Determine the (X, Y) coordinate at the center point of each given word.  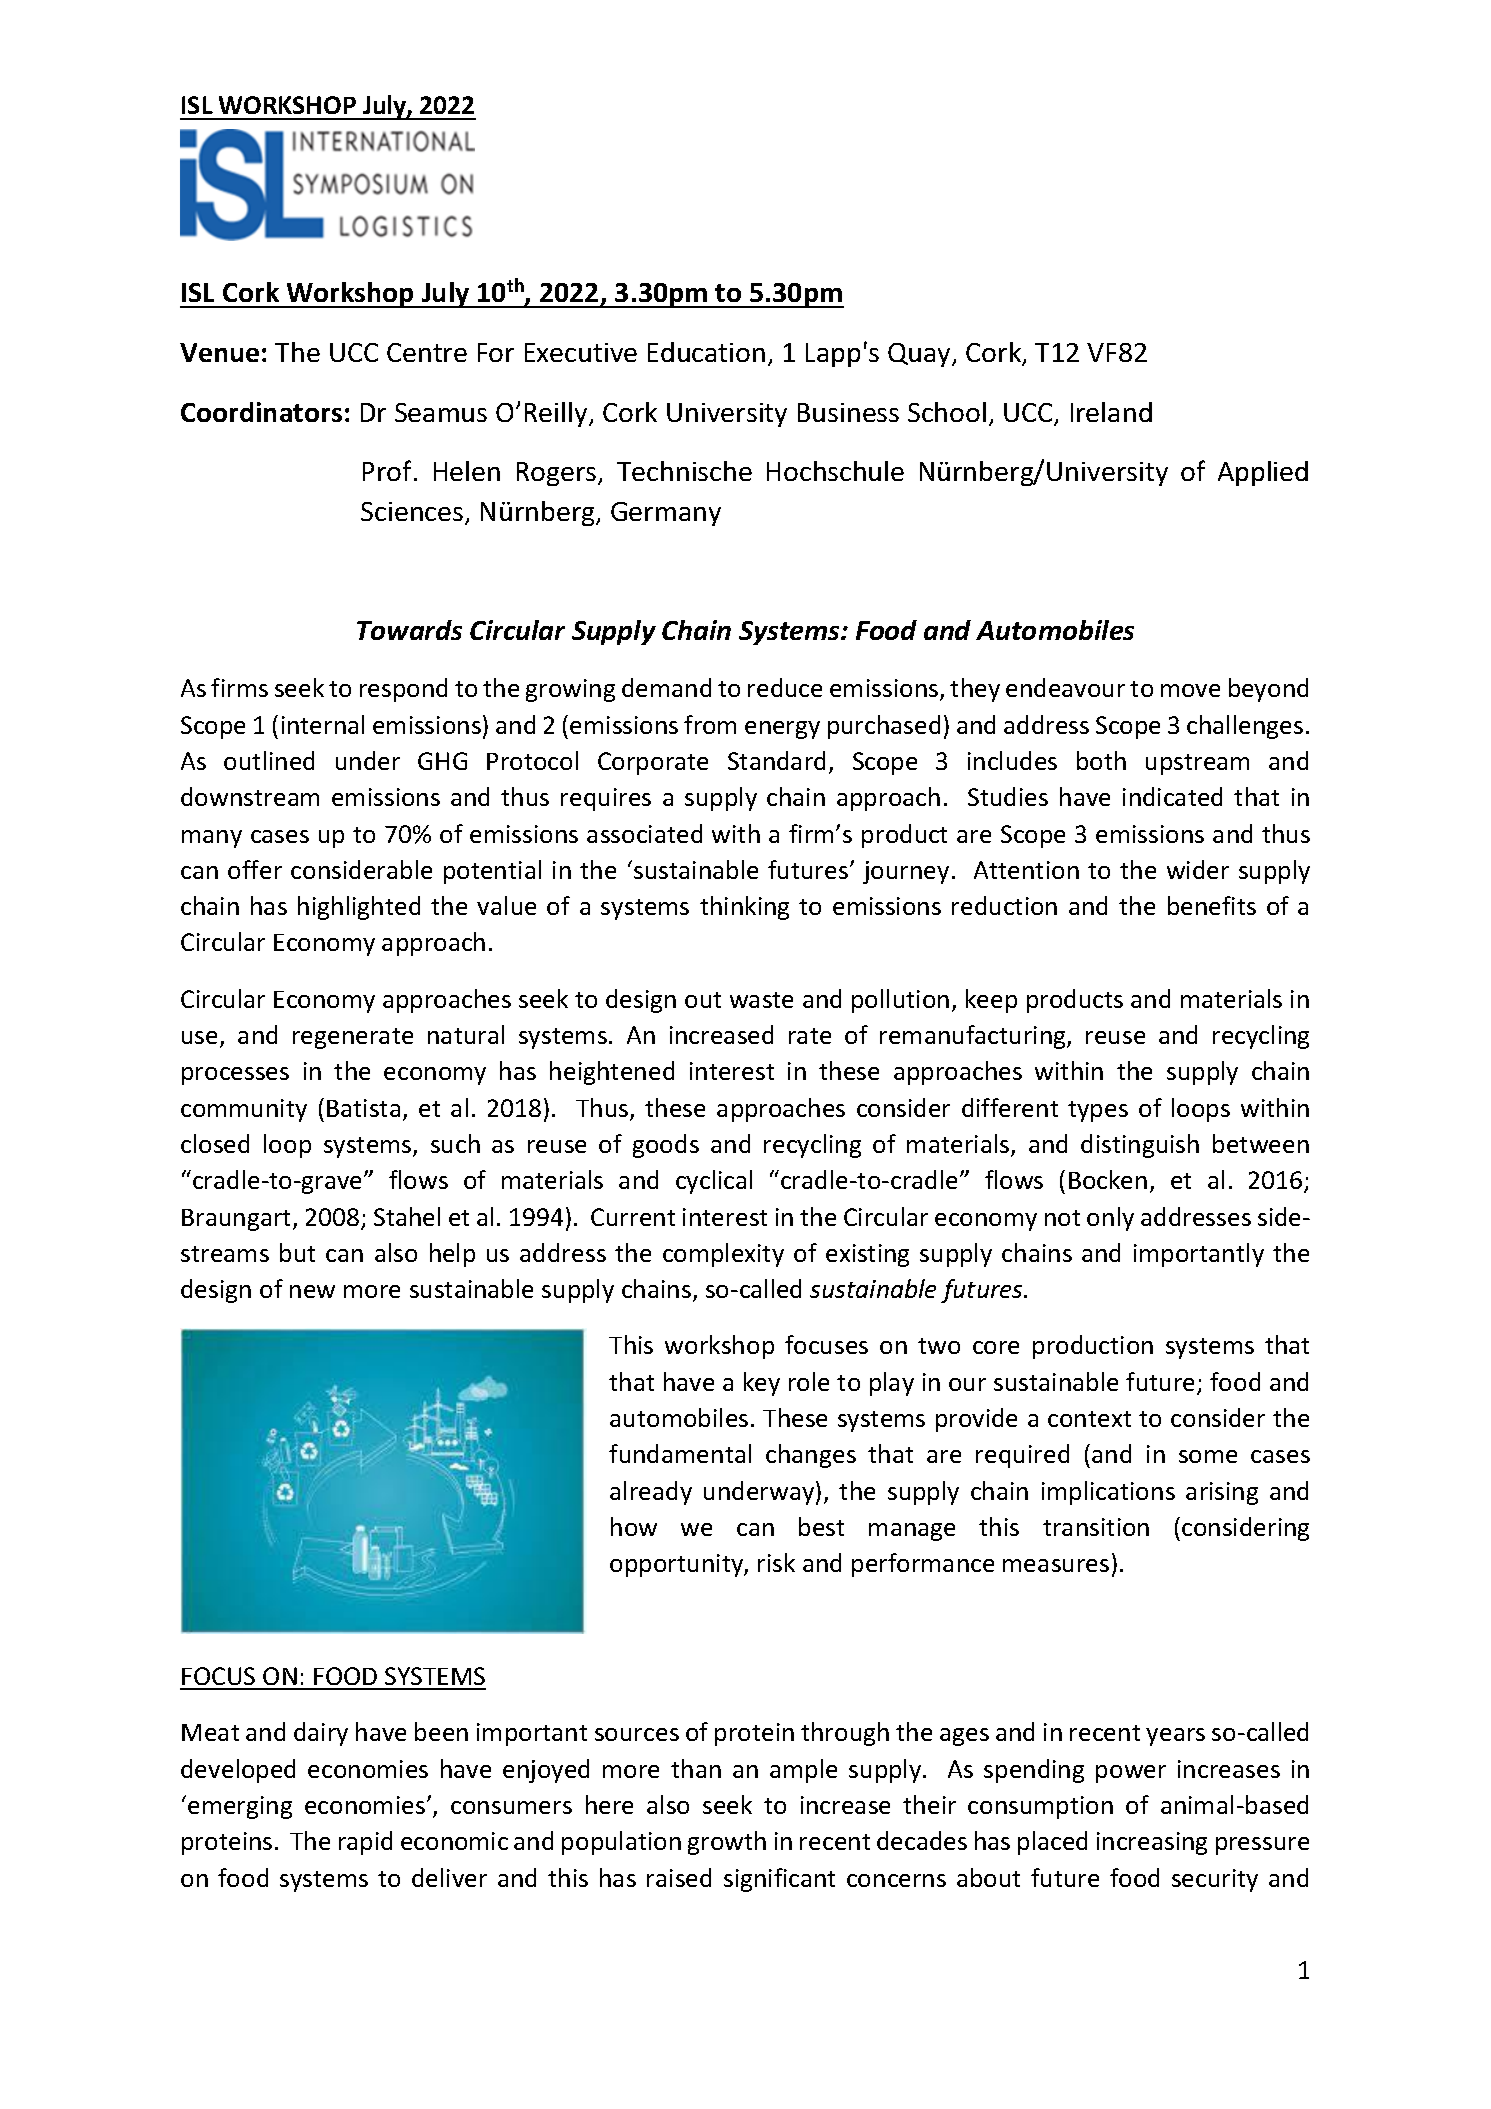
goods (666, 1146)
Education (706, 352)
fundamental (680, 1453)
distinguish (1140, 1146)
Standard (776, 760)
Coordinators (261, 412)
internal (323, 724)
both (1101, 760)
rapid (365, 1843)
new (312, 1291)
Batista (363, 1108)
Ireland (1111, 412)
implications (1108, 1493)
